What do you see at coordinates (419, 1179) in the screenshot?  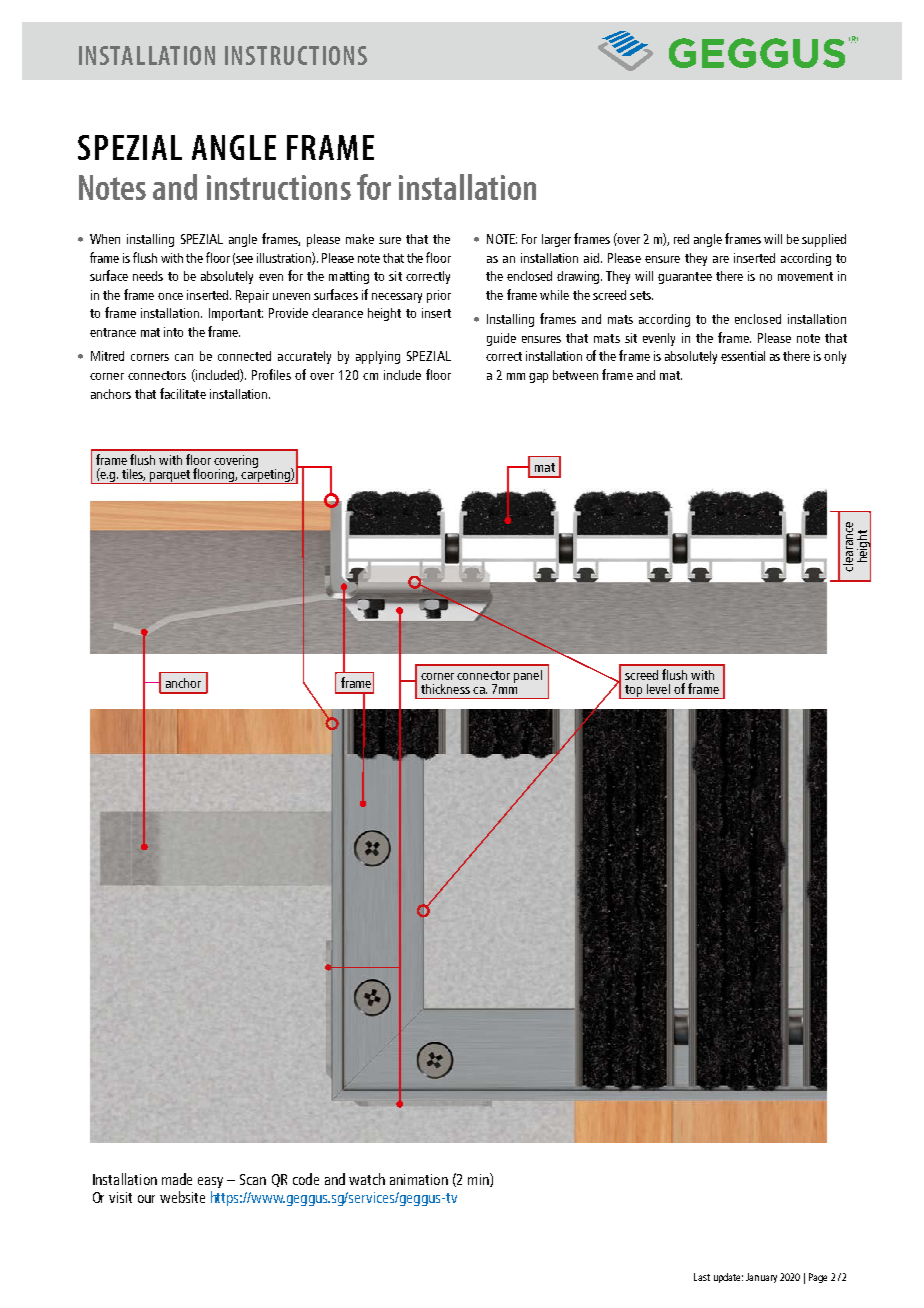 I see `animation` at bounding box center [419, 1179].
